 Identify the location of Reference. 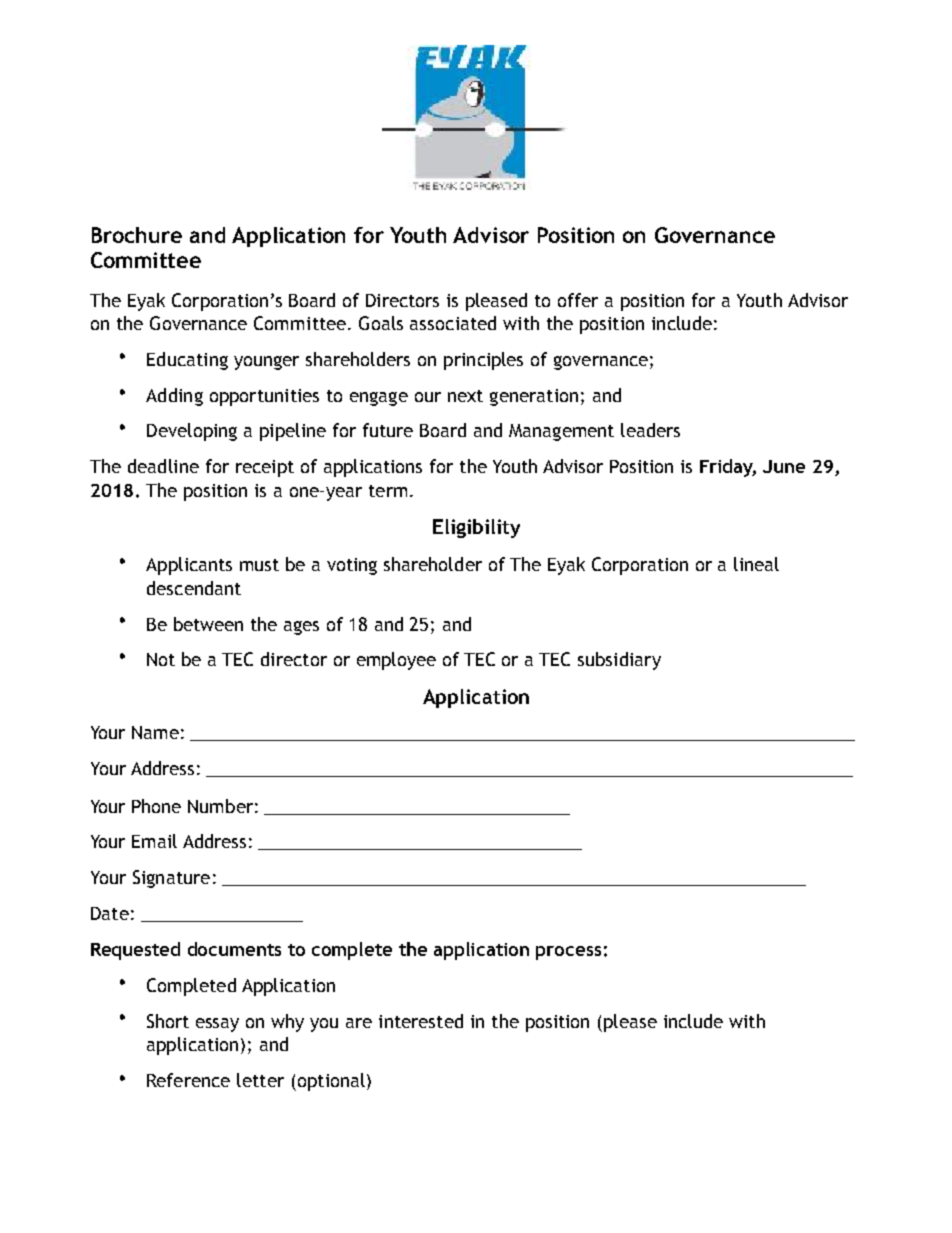
(188, 1080).
